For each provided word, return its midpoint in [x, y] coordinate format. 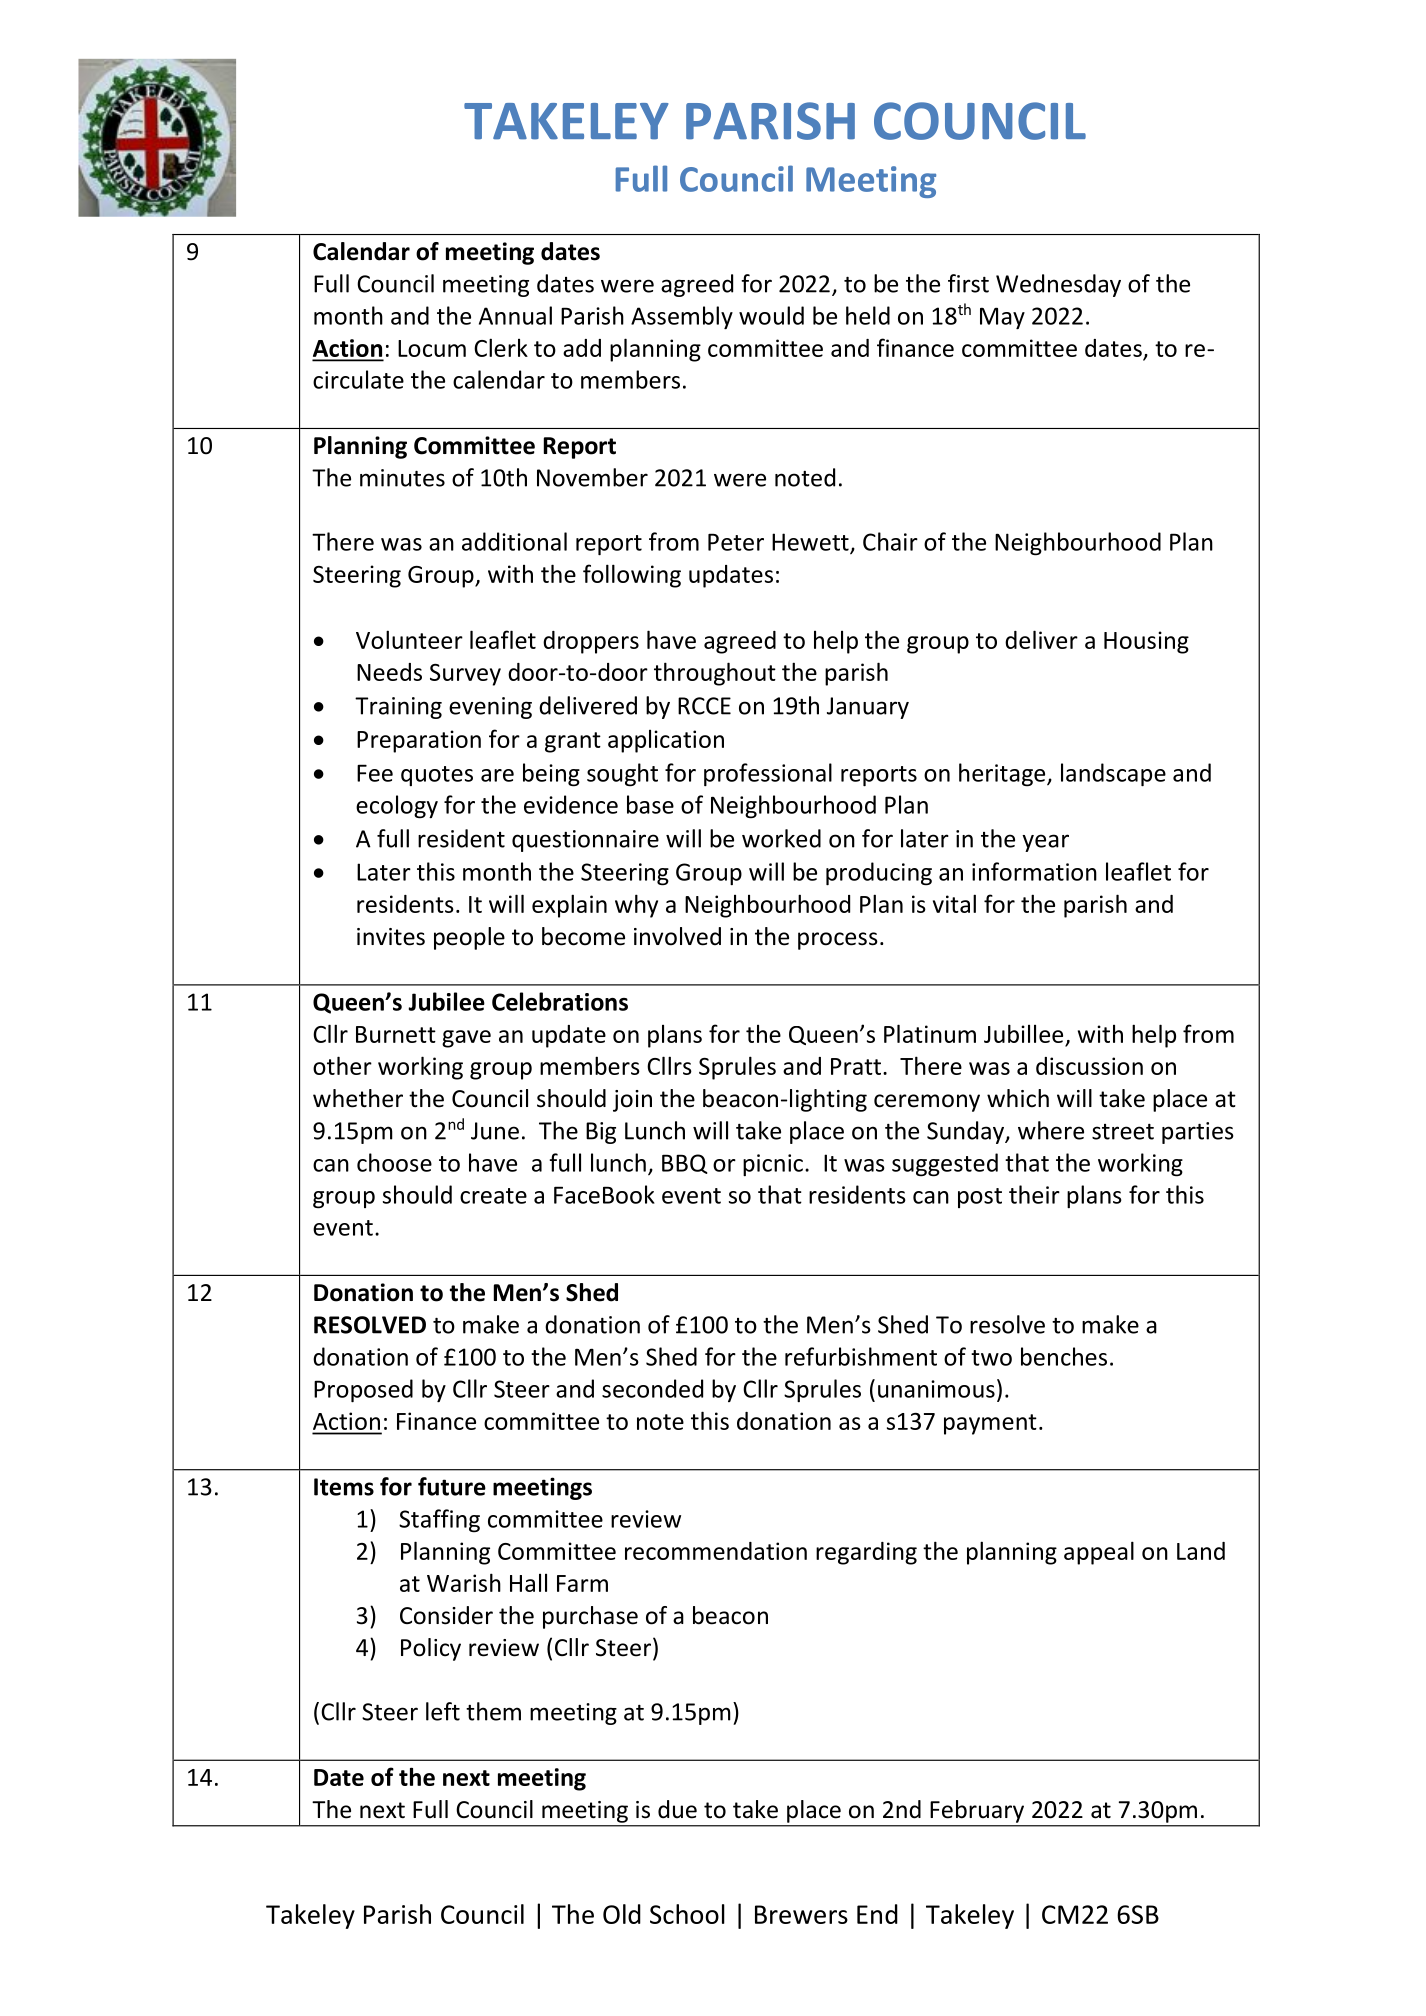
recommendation [716, 1551]
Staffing [439, 1521]
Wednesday [1058, 285]
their [1034, 1194]
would [771, 315]
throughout [715, 674]
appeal [1099, 1553]
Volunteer [409, 639]
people [469, 938]
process [838, 941]
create [493, 1196]
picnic [773, 1165]
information [1034, 871]
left [443, 1711]
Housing [1146, 642]
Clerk [501, 347]
